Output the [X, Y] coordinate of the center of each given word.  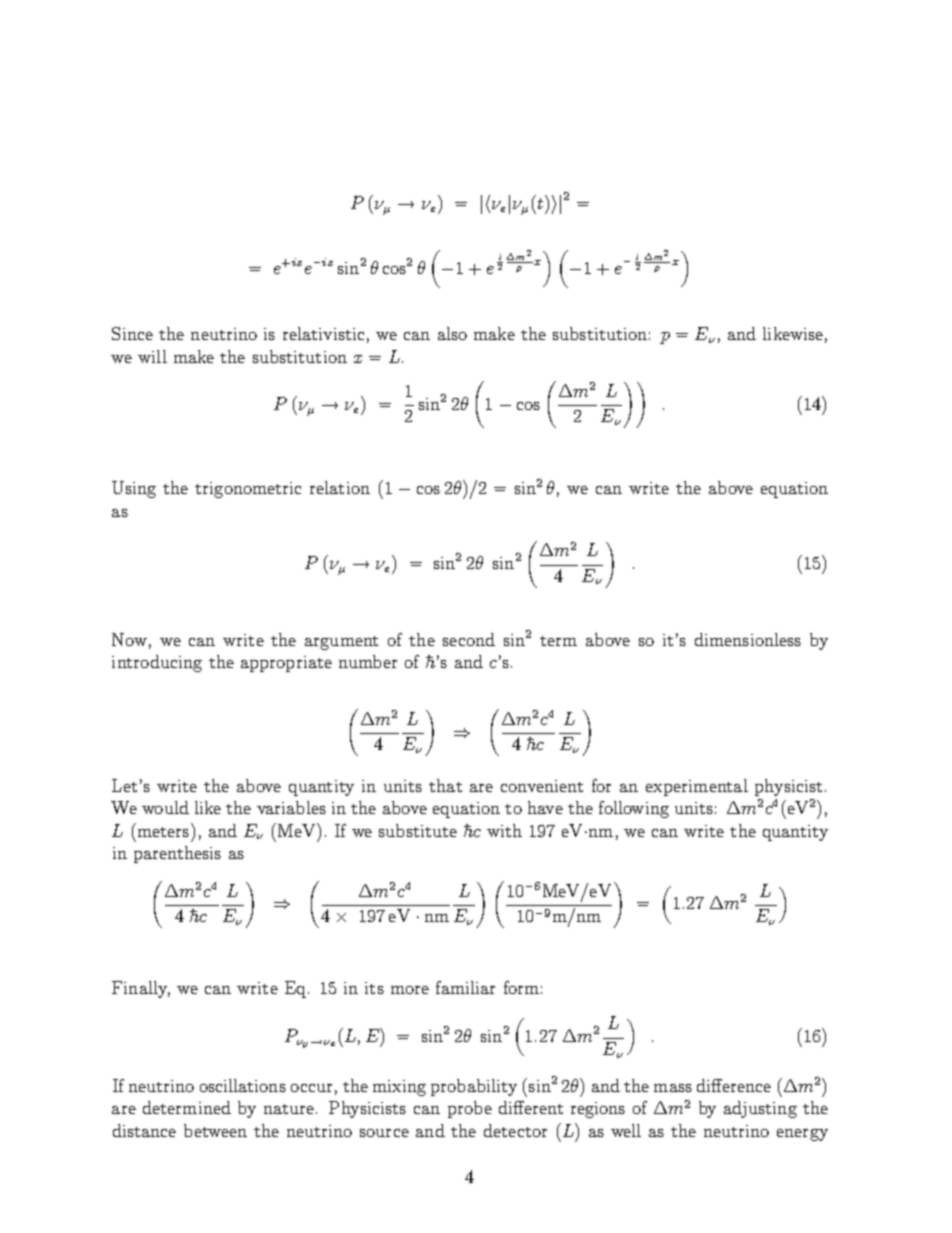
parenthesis [177, 854]
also [452, 333]
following [634, 809]
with [504, 830]
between [215, 1130]
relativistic [323, 333]
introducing [157, 663]
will [152, 356]
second [469, 639]
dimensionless [748, 639]
